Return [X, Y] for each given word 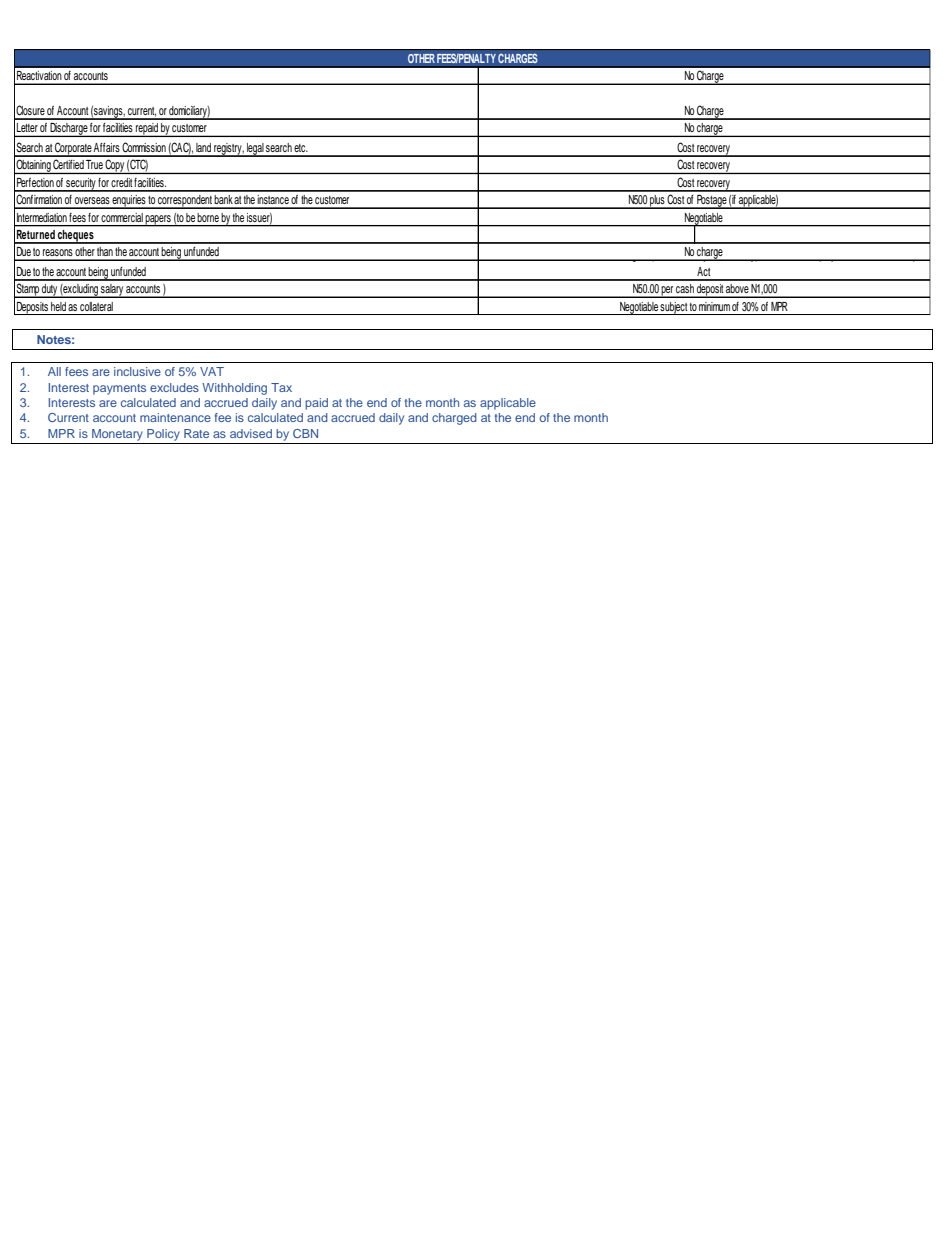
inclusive [137, 371]
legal [255, 150]
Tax [281, 387]
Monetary [117, 435]
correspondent [185, 202]
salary [112, 291]
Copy [115, 166]
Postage [711, 202]
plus [657, 202]
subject [674, 308]
